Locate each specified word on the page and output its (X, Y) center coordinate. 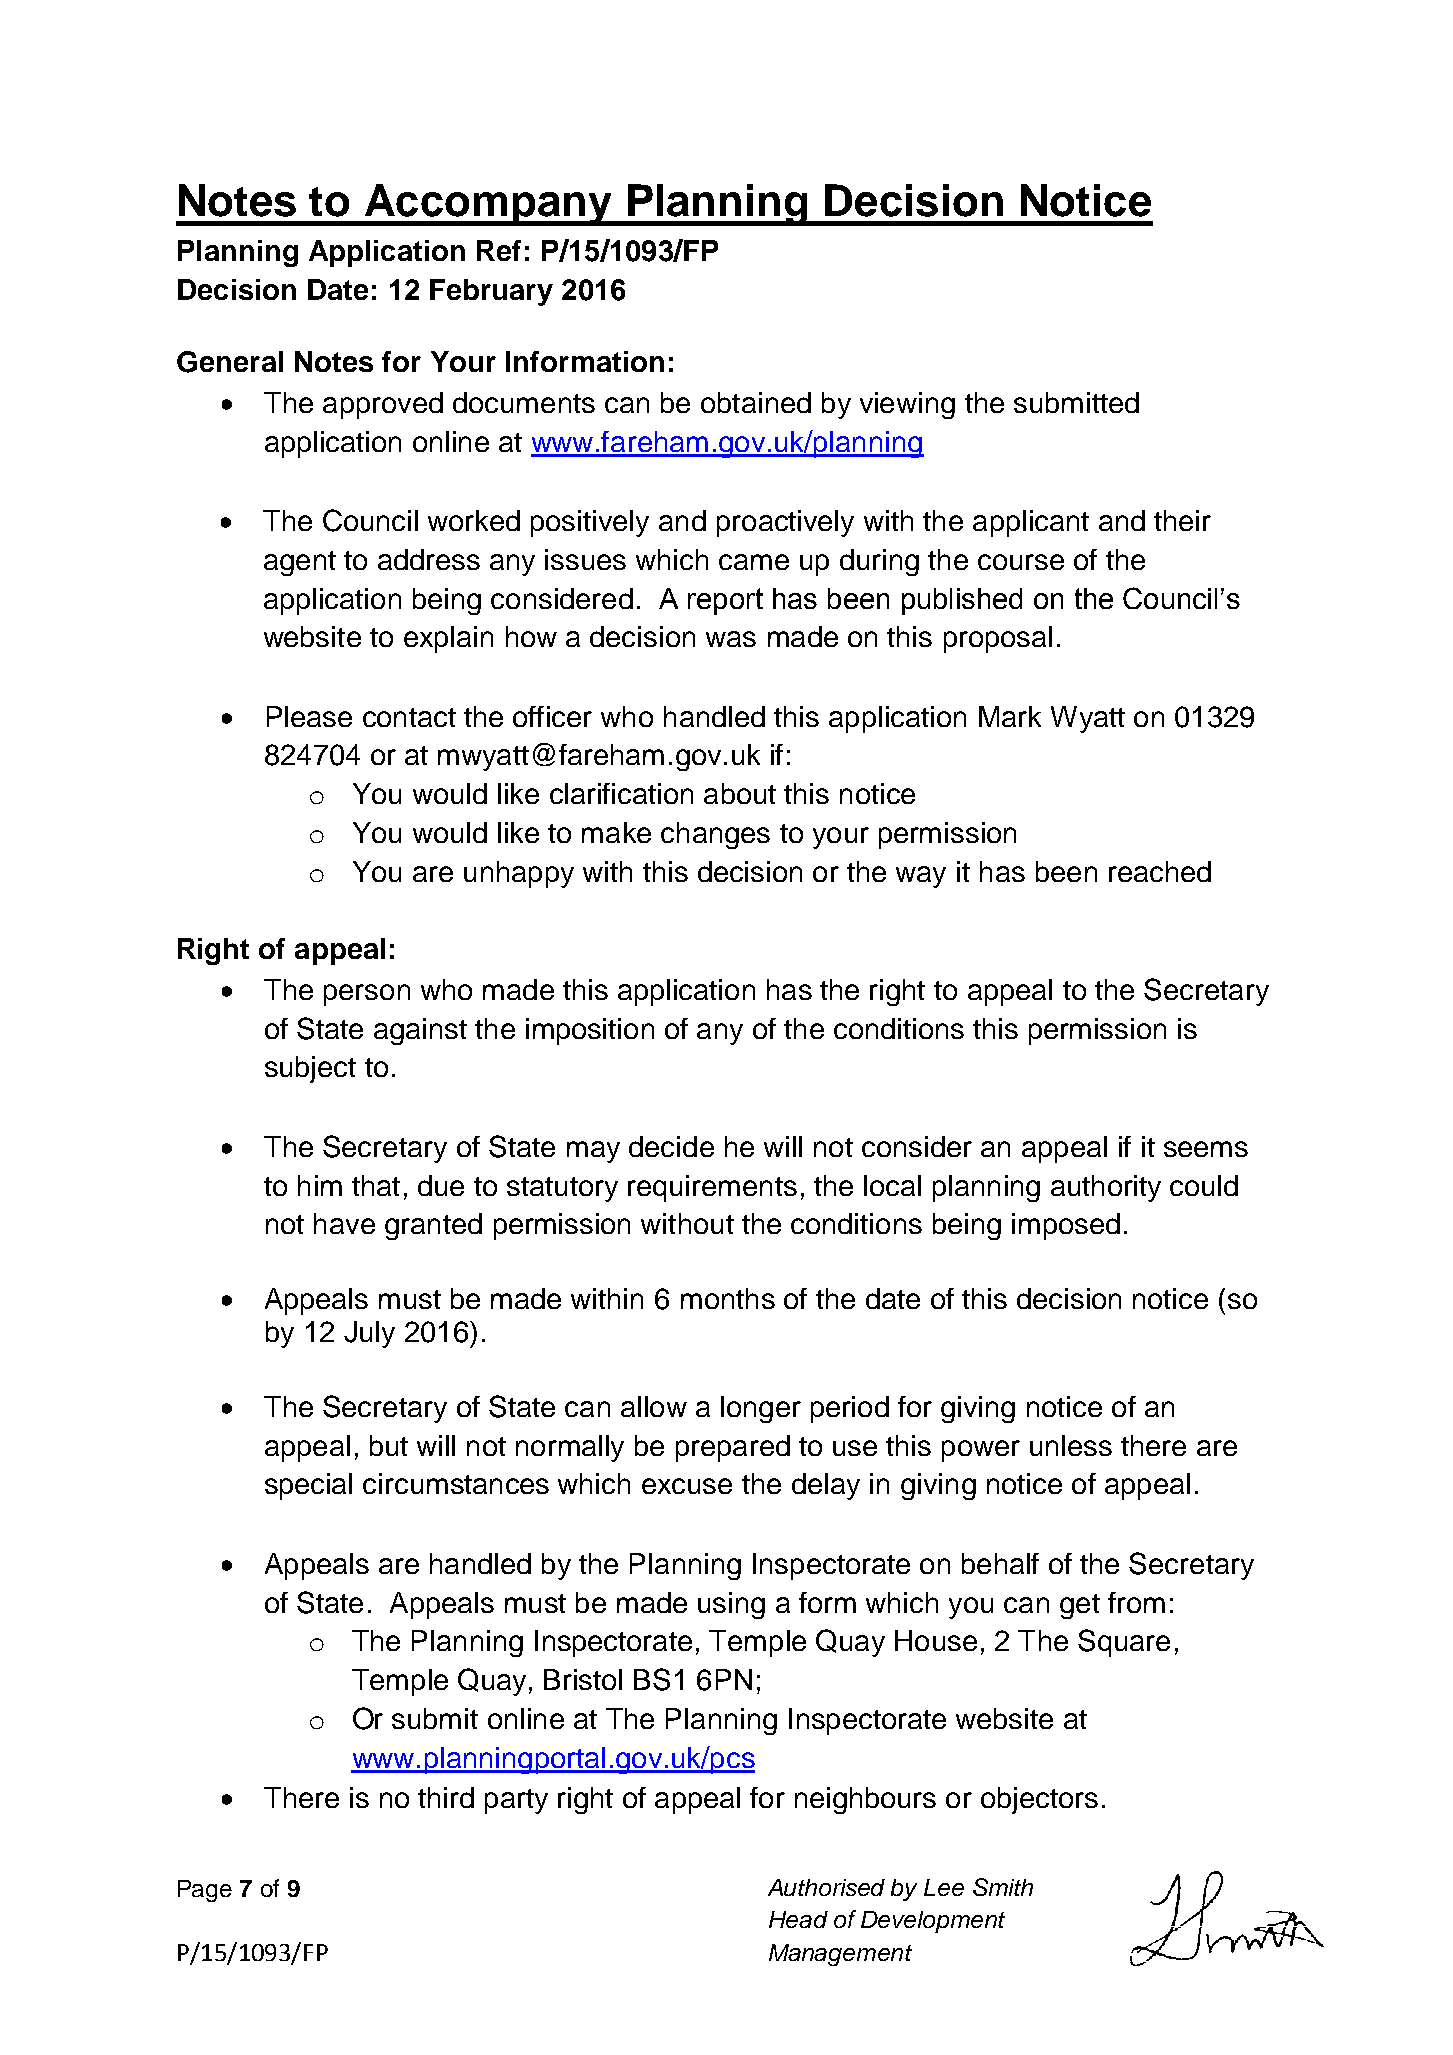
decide (671, 1146)
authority (1106, 1188)
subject (310, 1069)
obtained (756, 402)
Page (205, 1891)
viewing (907, 405)
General (230, 362)
